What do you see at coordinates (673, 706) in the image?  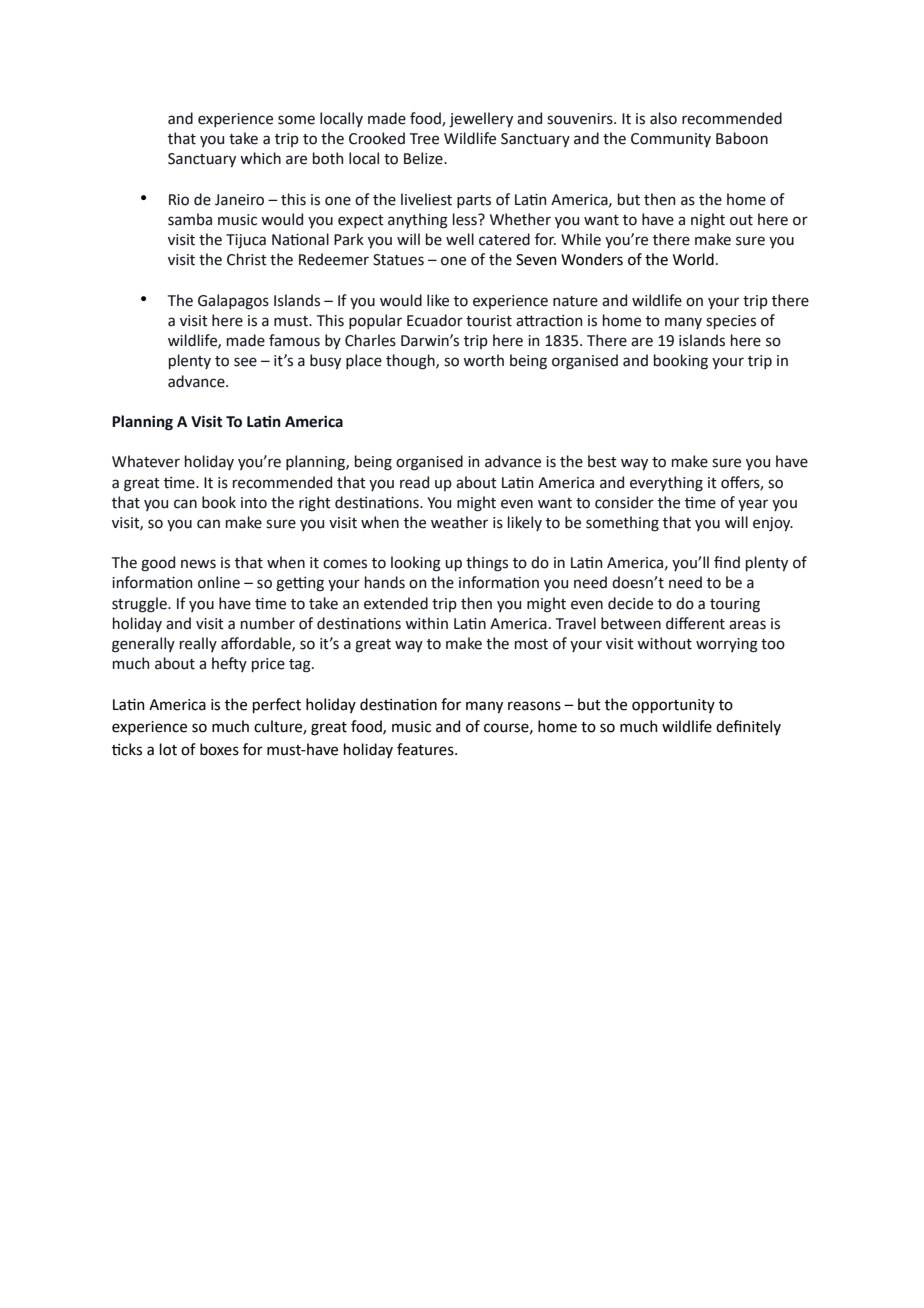 I see `opportunity` at bounding box center [673, 706].
